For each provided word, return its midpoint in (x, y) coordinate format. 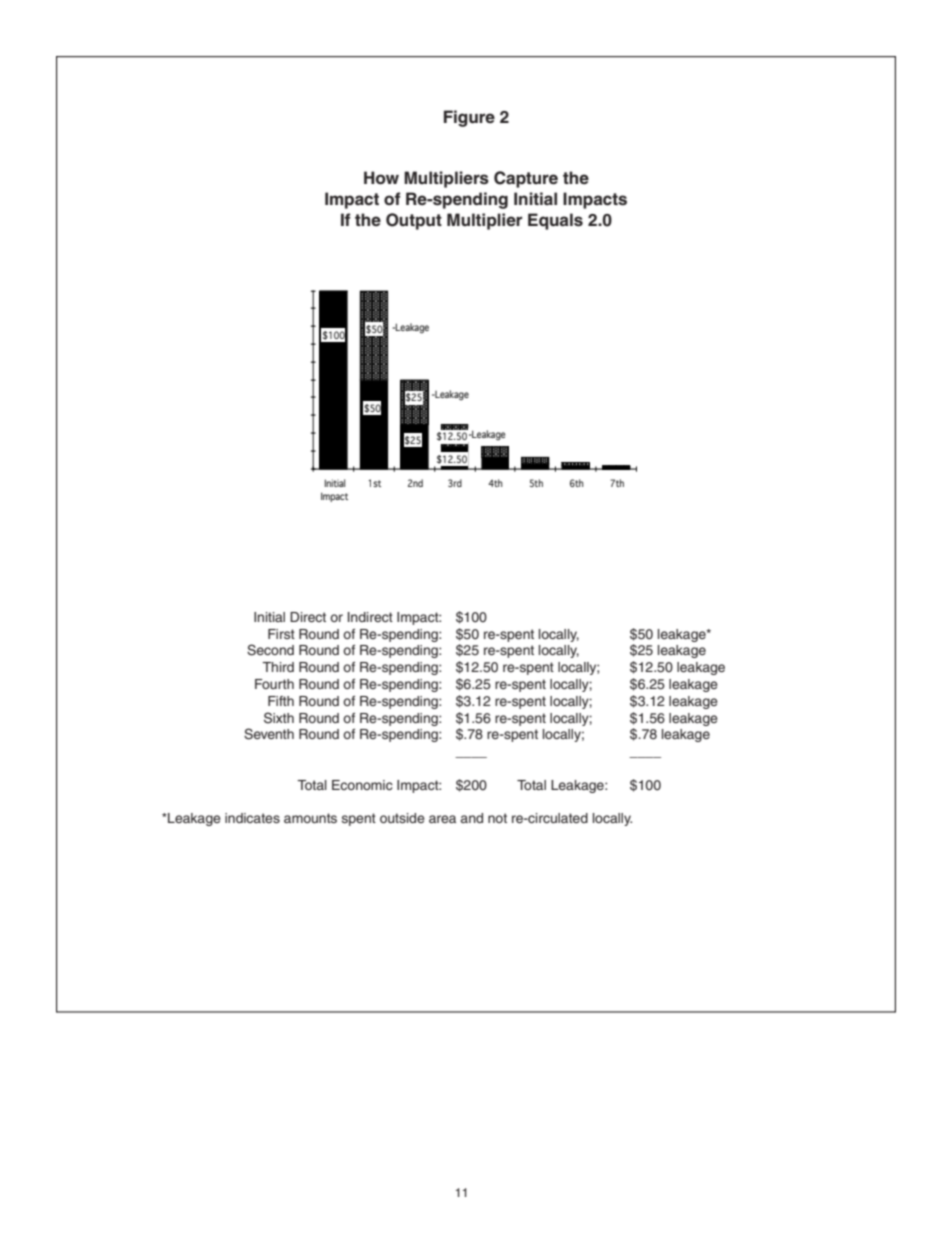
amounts (310, 818)
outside (402, 818)
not (497, 818)
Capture (526, 179)
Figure (469, 118)
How (381, 177)
